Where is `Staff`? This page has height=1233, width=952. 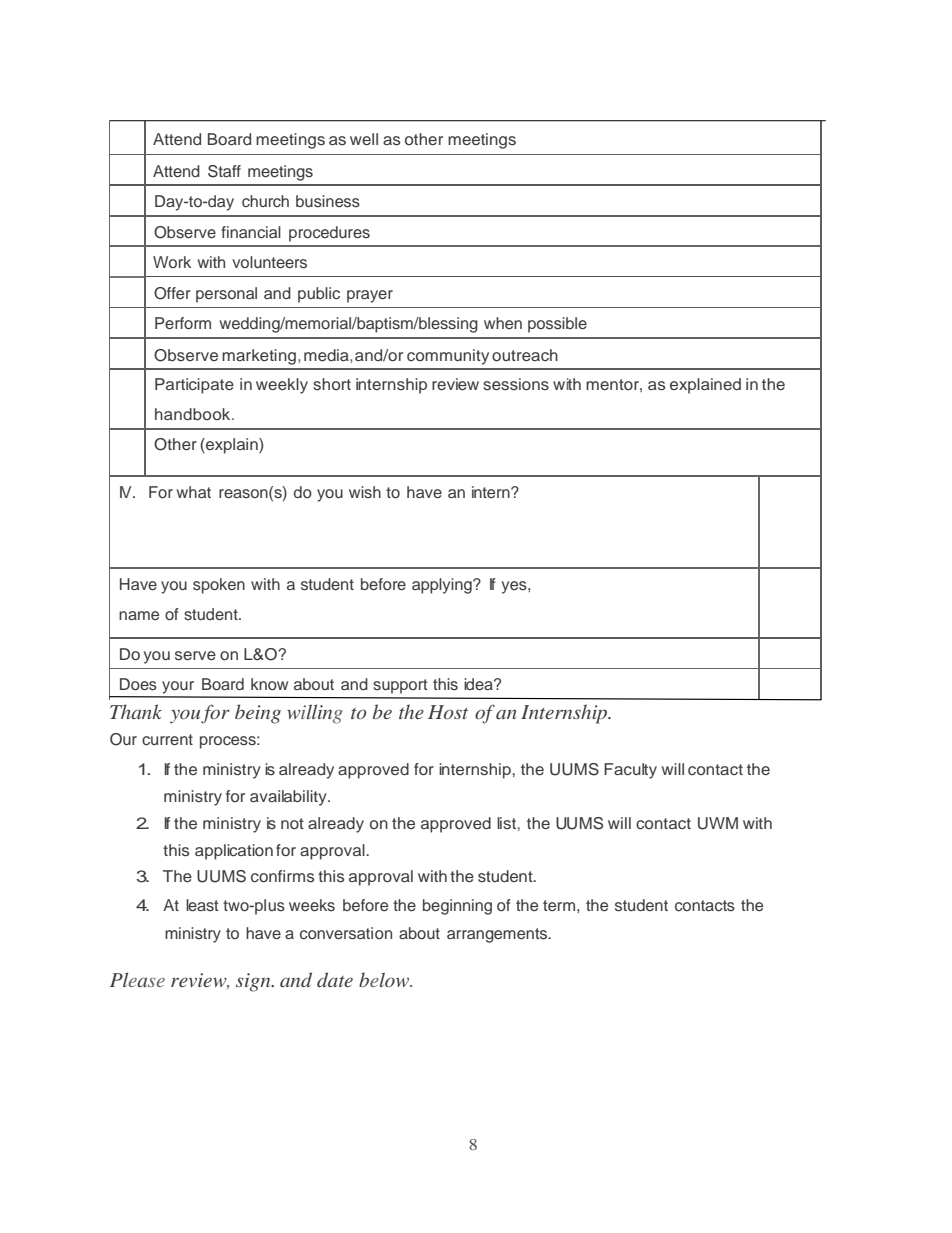 Staff is located at coordinates (224, 171).
